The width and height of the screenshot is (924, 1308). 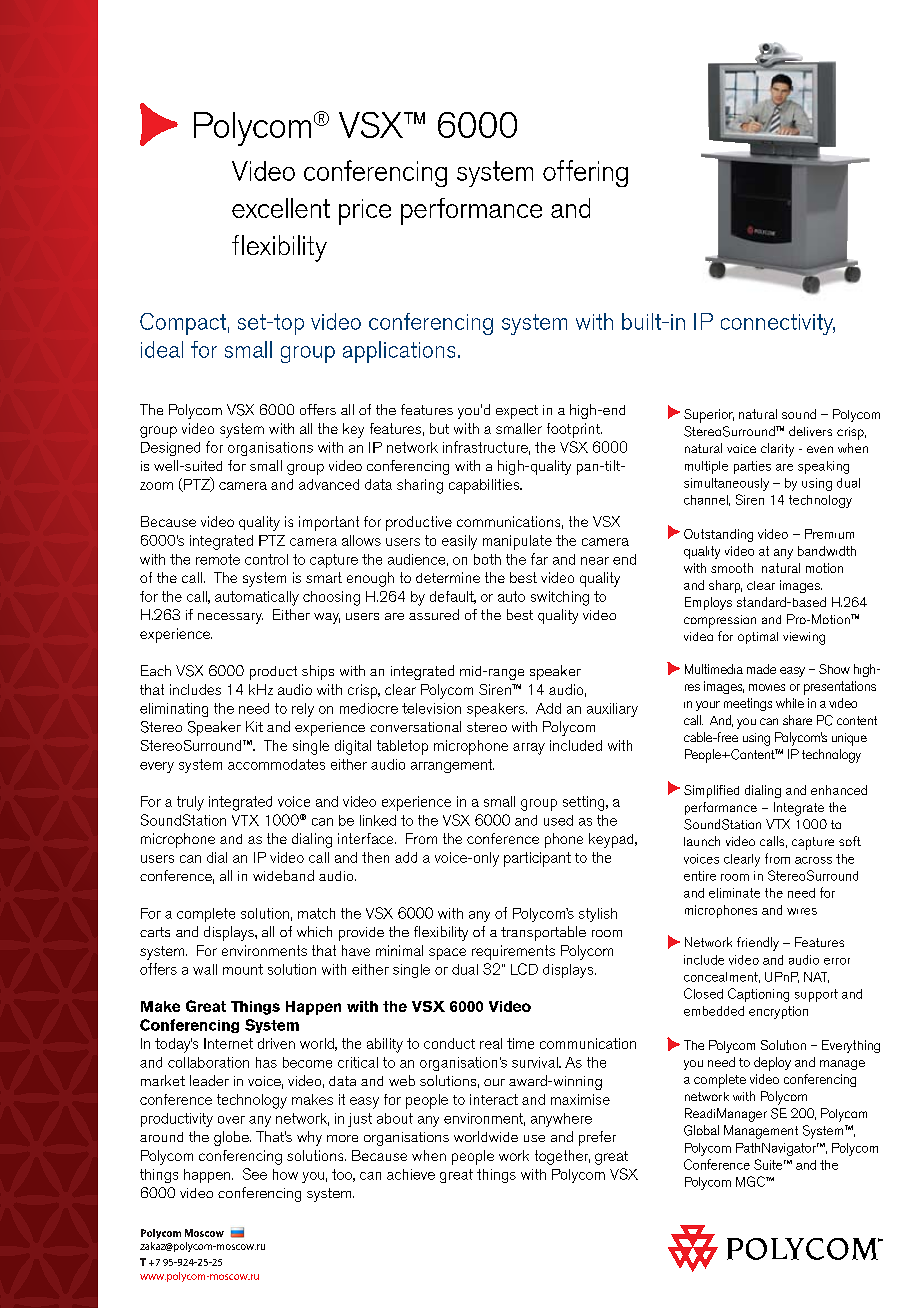 I want to click on television, so click(x=431, y=708).
